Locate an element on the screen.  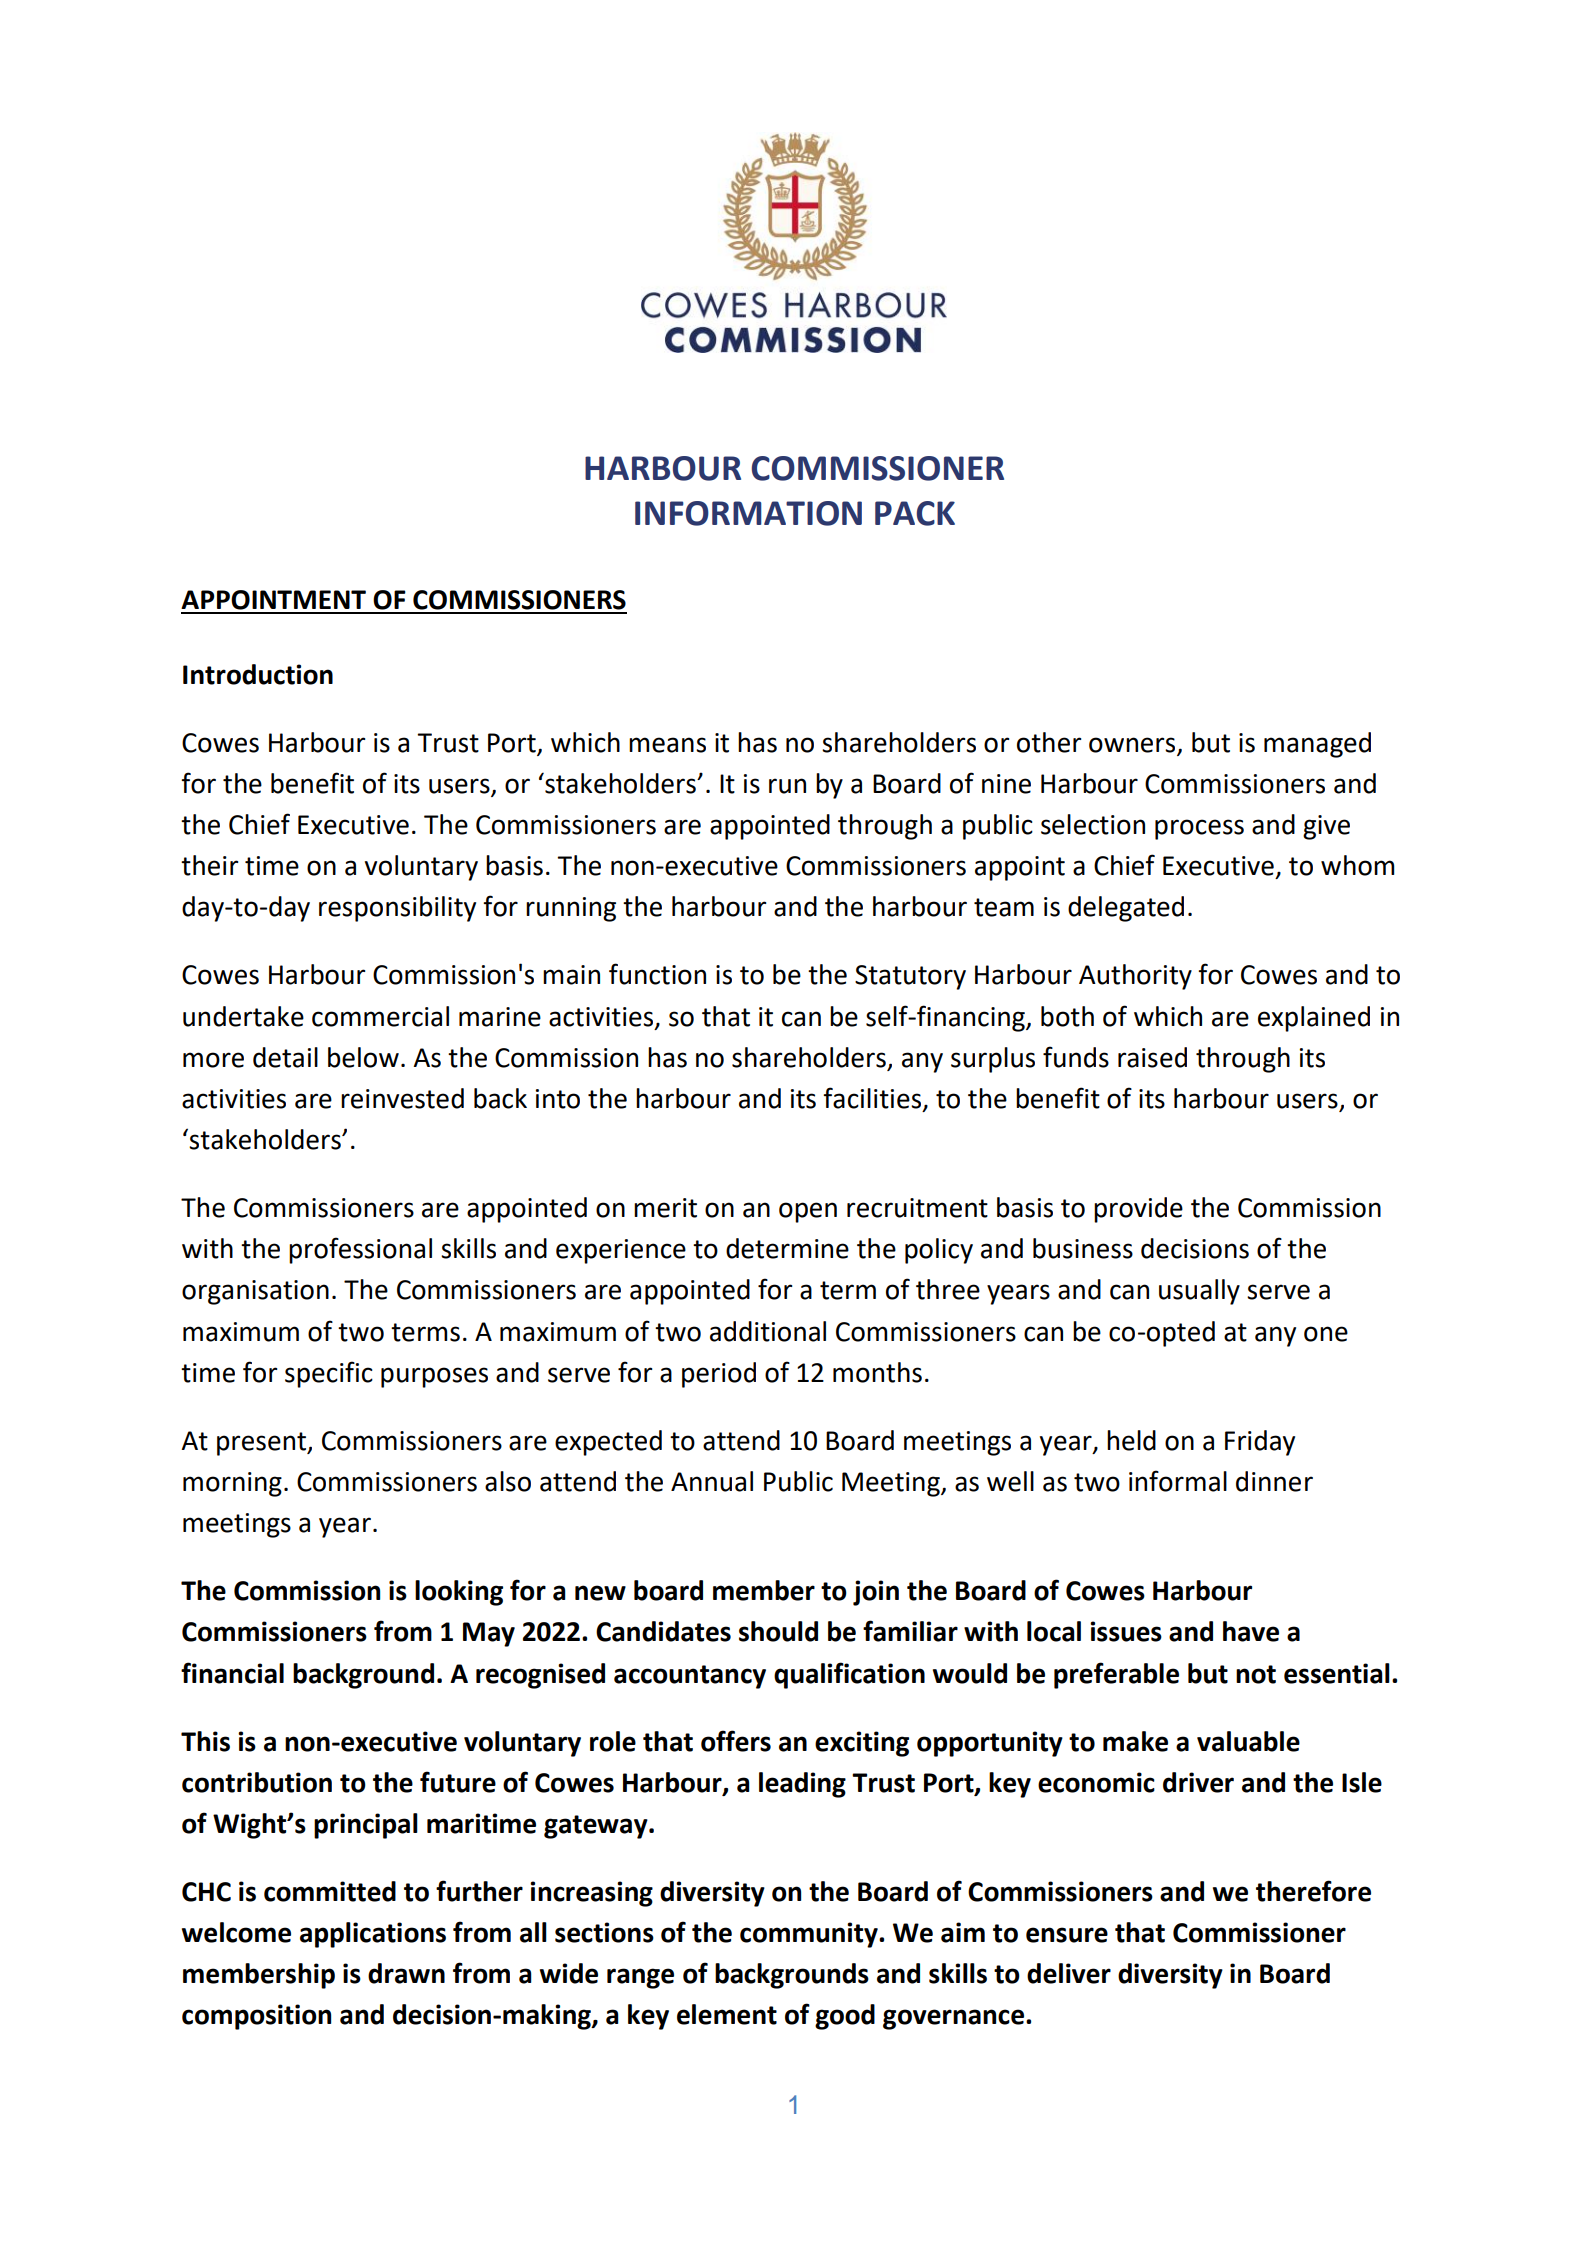
Annual is located at coordinates (712, 1481).
